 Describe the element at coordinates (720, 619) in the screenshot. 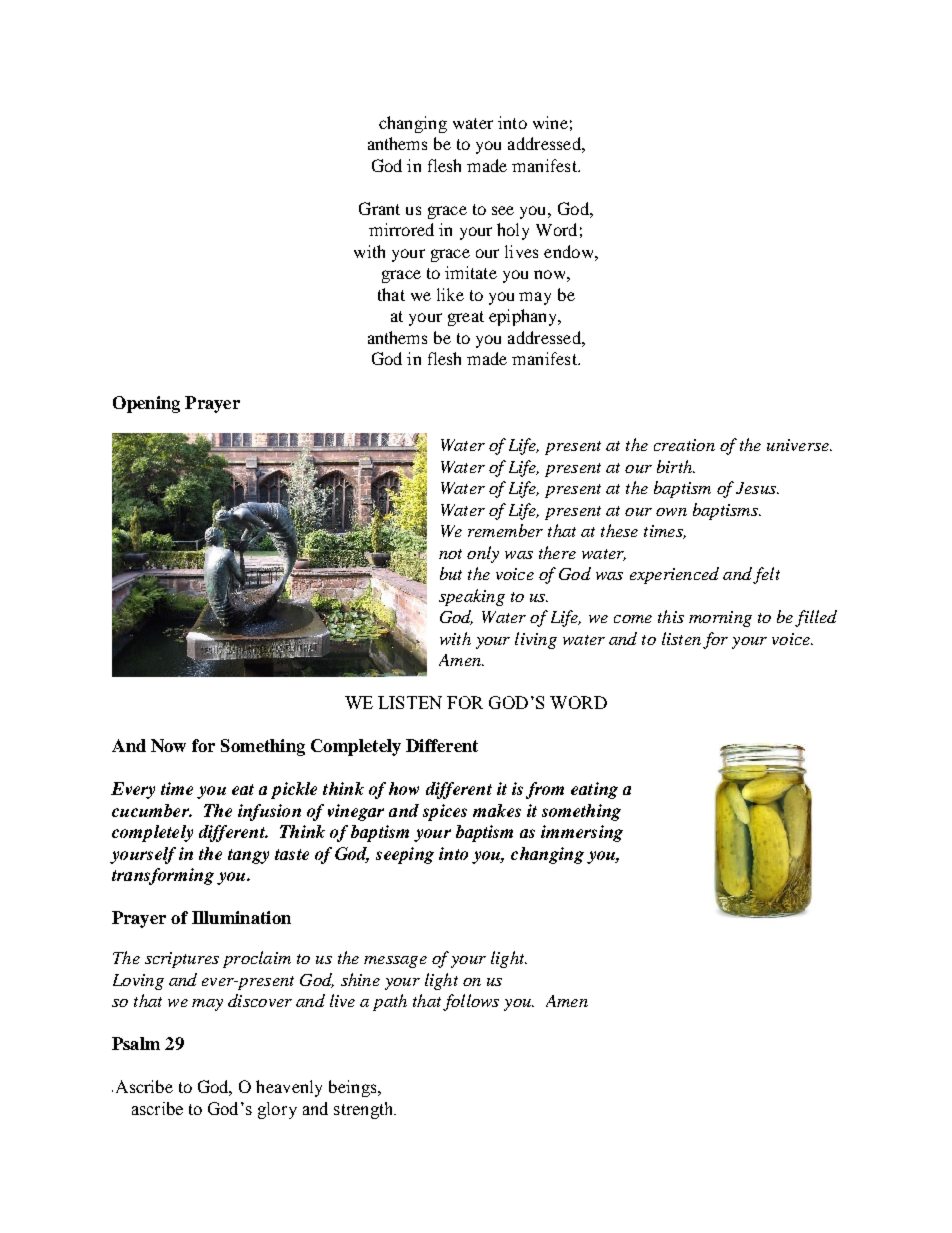

I see `morning` at that location.
